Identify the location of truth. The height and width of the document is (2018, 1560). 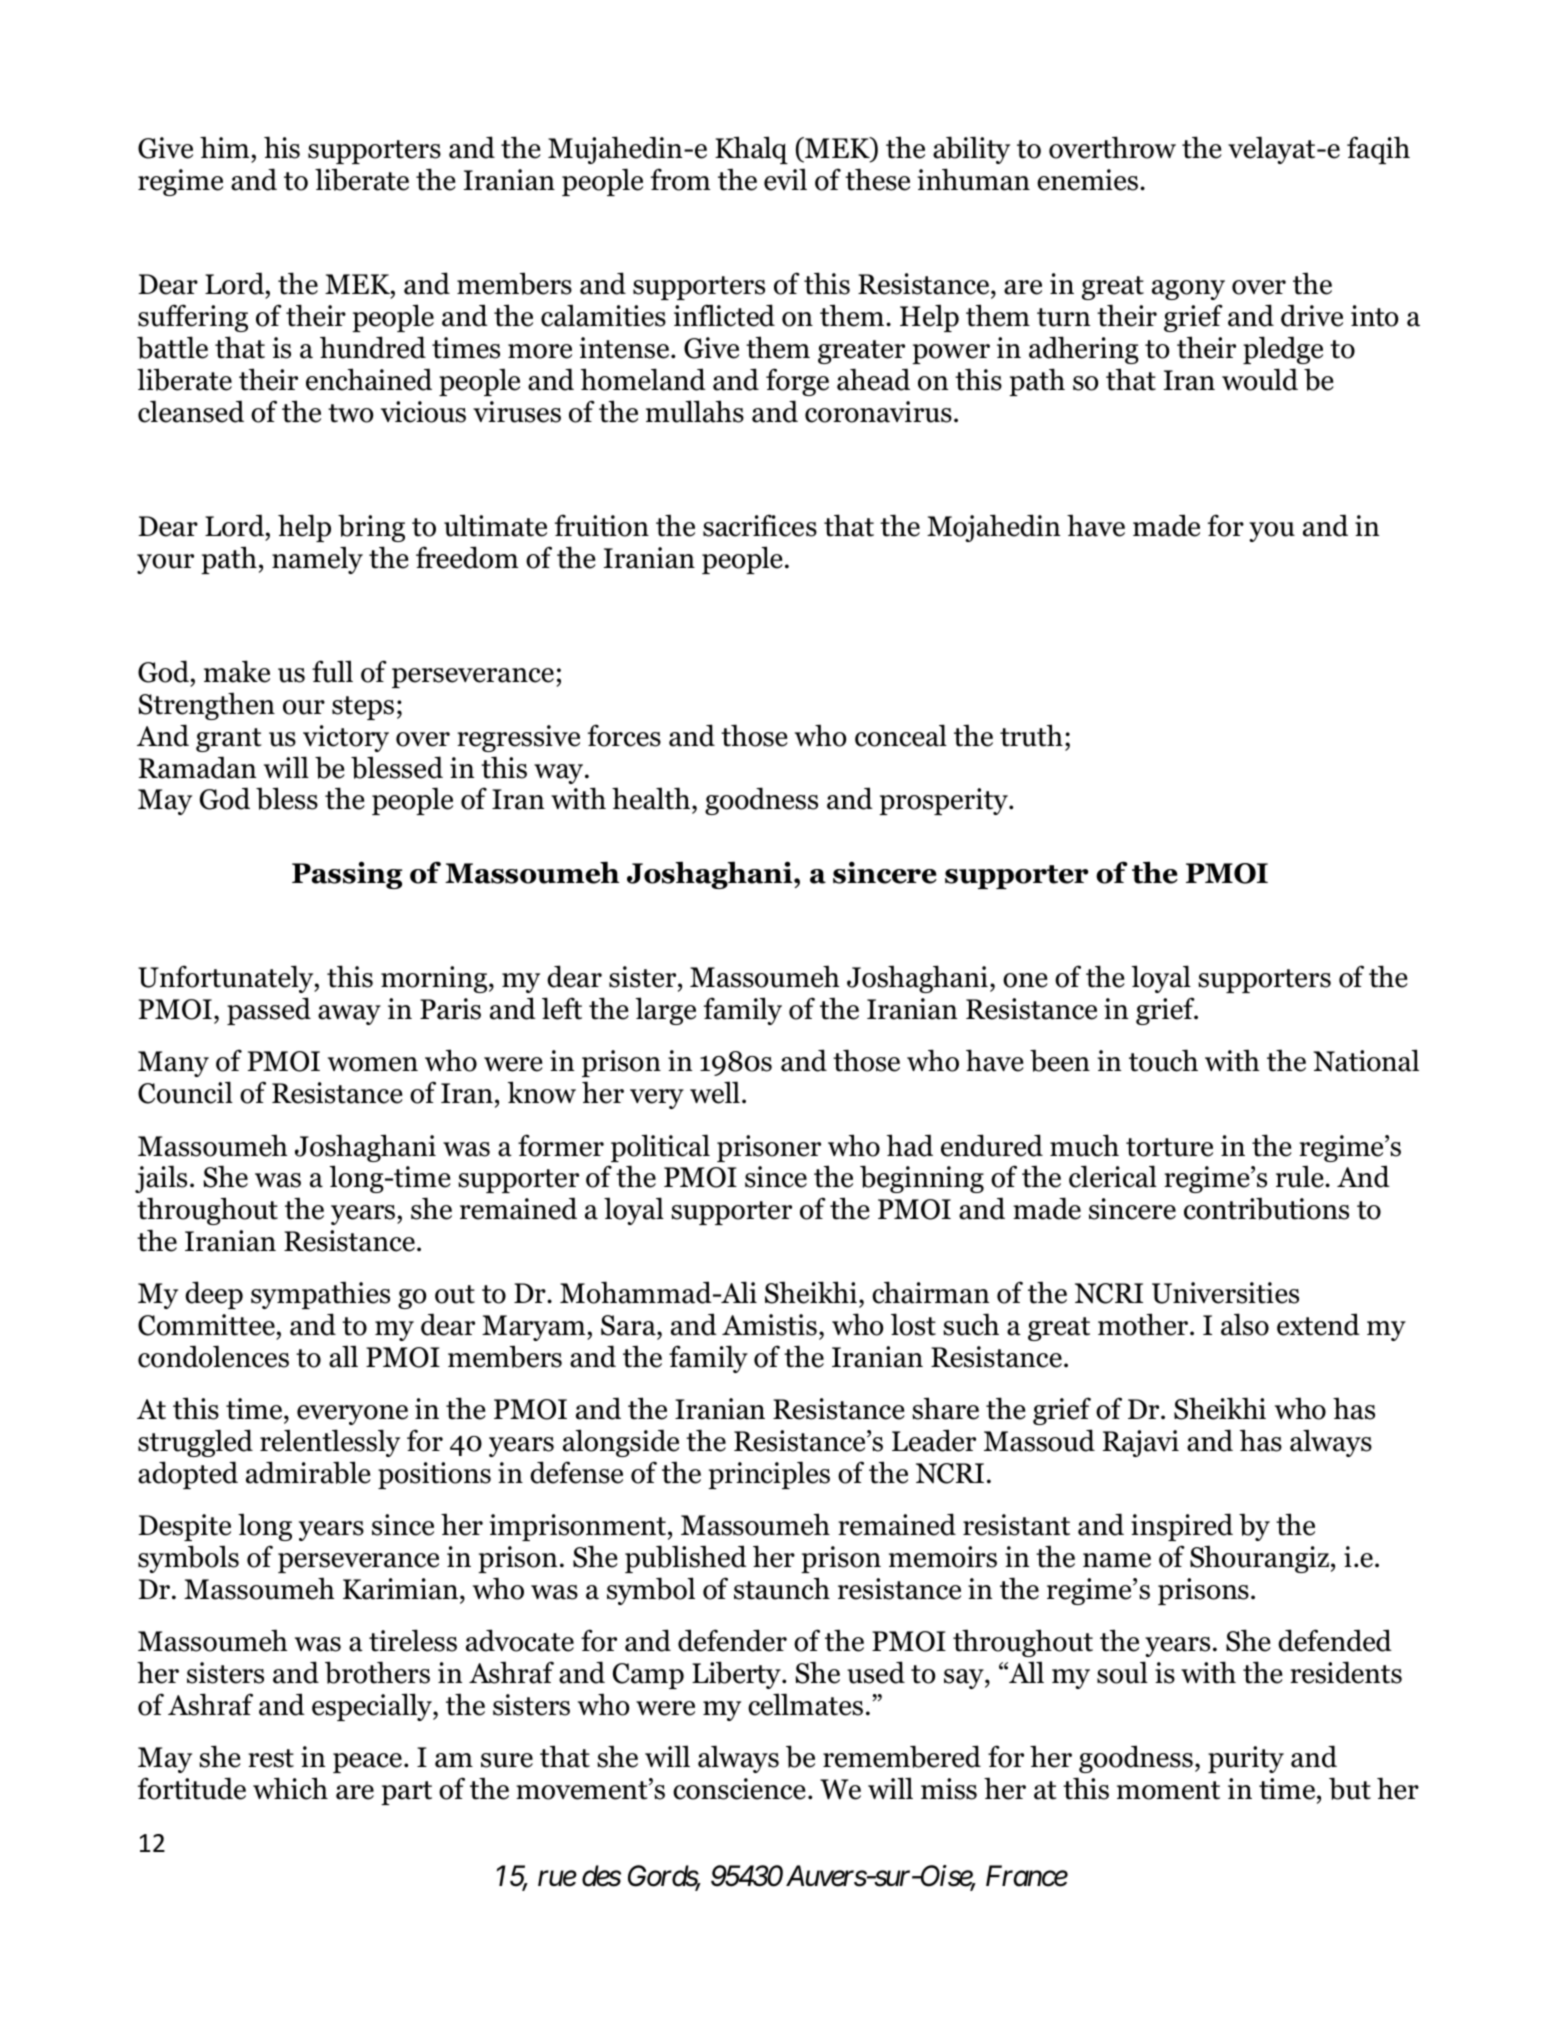
(1031, 735).
